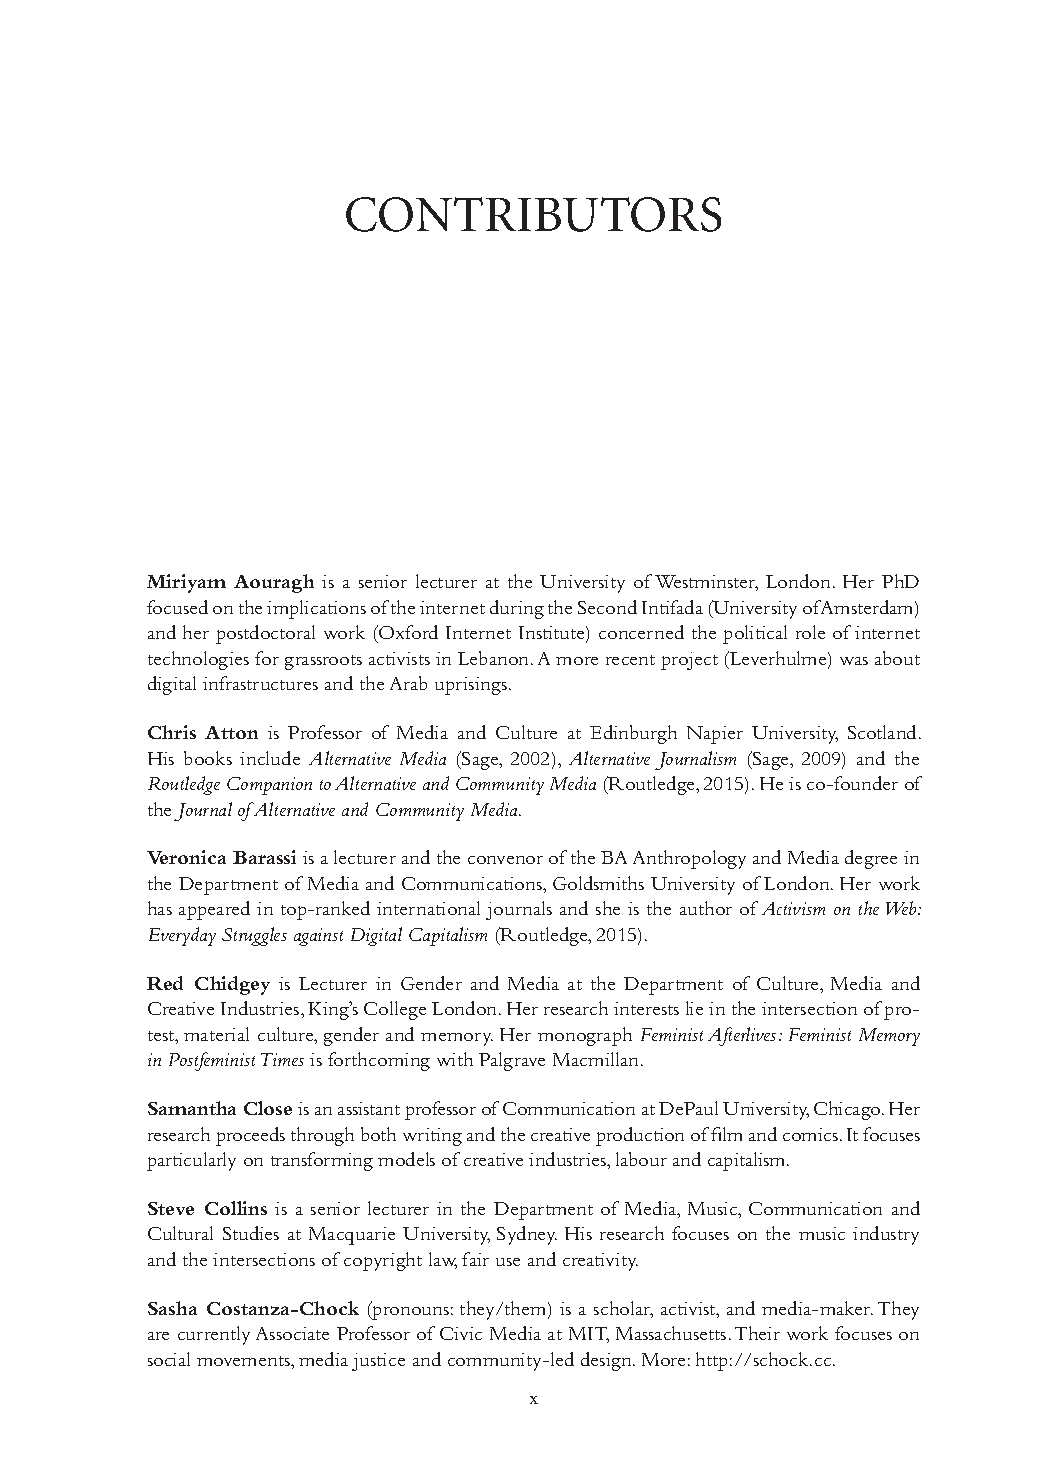  I want to click on CONTRIBUTORS, so click(533, 214).
